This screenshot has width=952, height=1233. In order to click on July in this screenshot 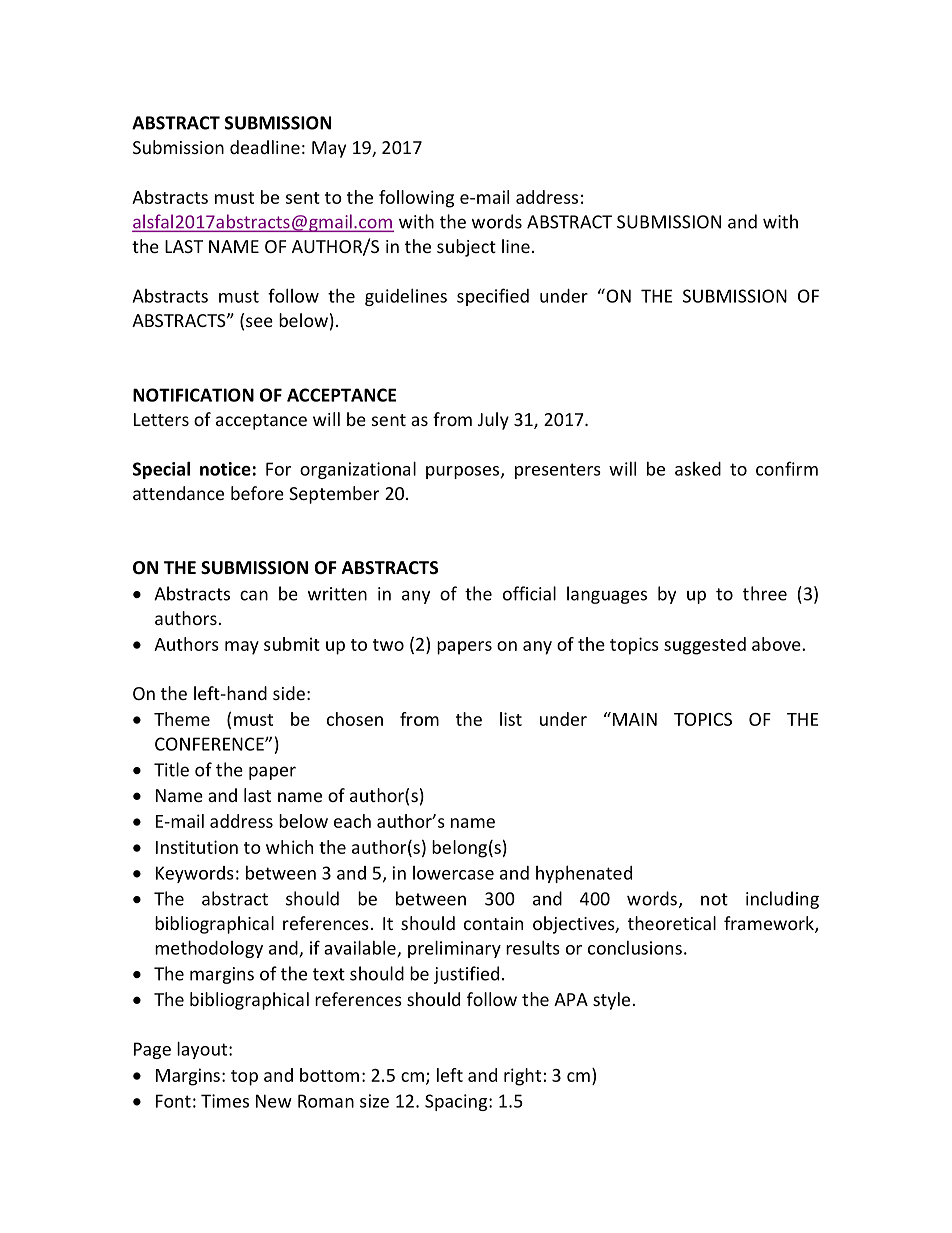, I will do `click(493, 421)`.
